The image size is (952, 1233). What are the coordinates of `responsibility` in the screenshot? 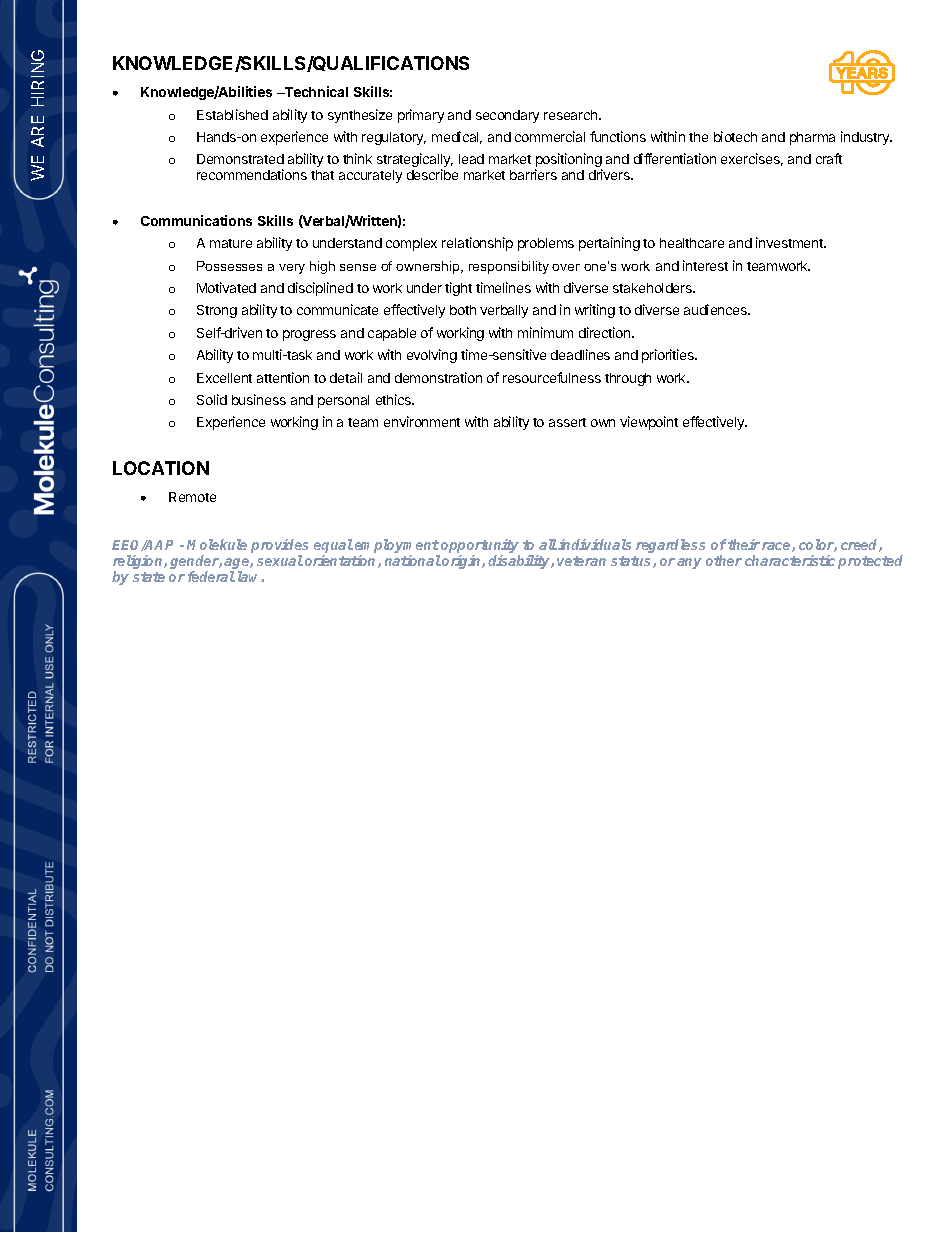 It's located at (509, 267).
